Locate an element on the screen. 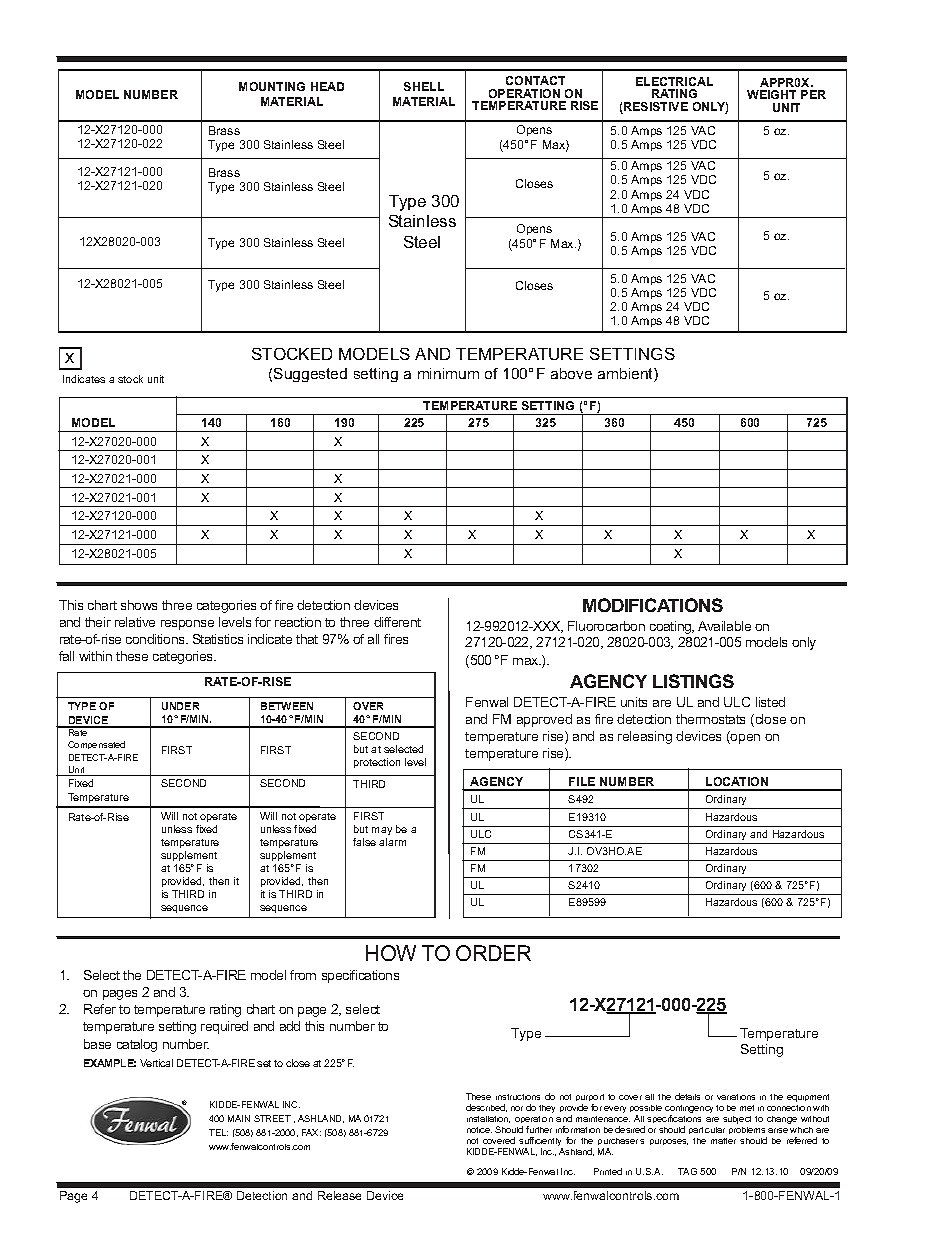  Suggested is located at coordinates (310, 375).
